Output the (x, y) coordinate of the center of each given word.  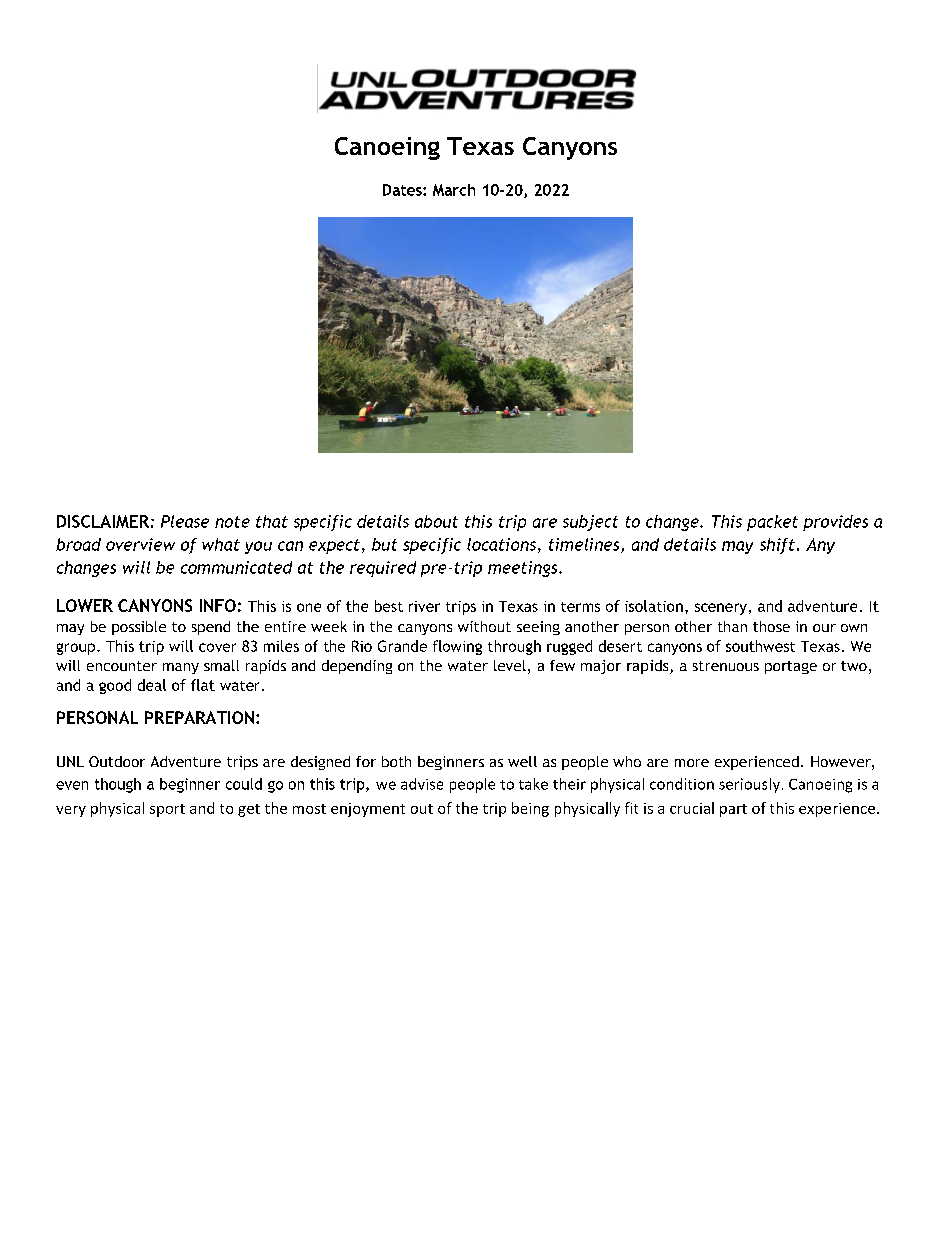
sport (167, 810)
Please (185, 521)
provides (835, 523)
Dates (403, 190)
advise (422, 784)
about (436, 521)
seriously (749, 785)
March (454, 190)
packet (772, 523)
